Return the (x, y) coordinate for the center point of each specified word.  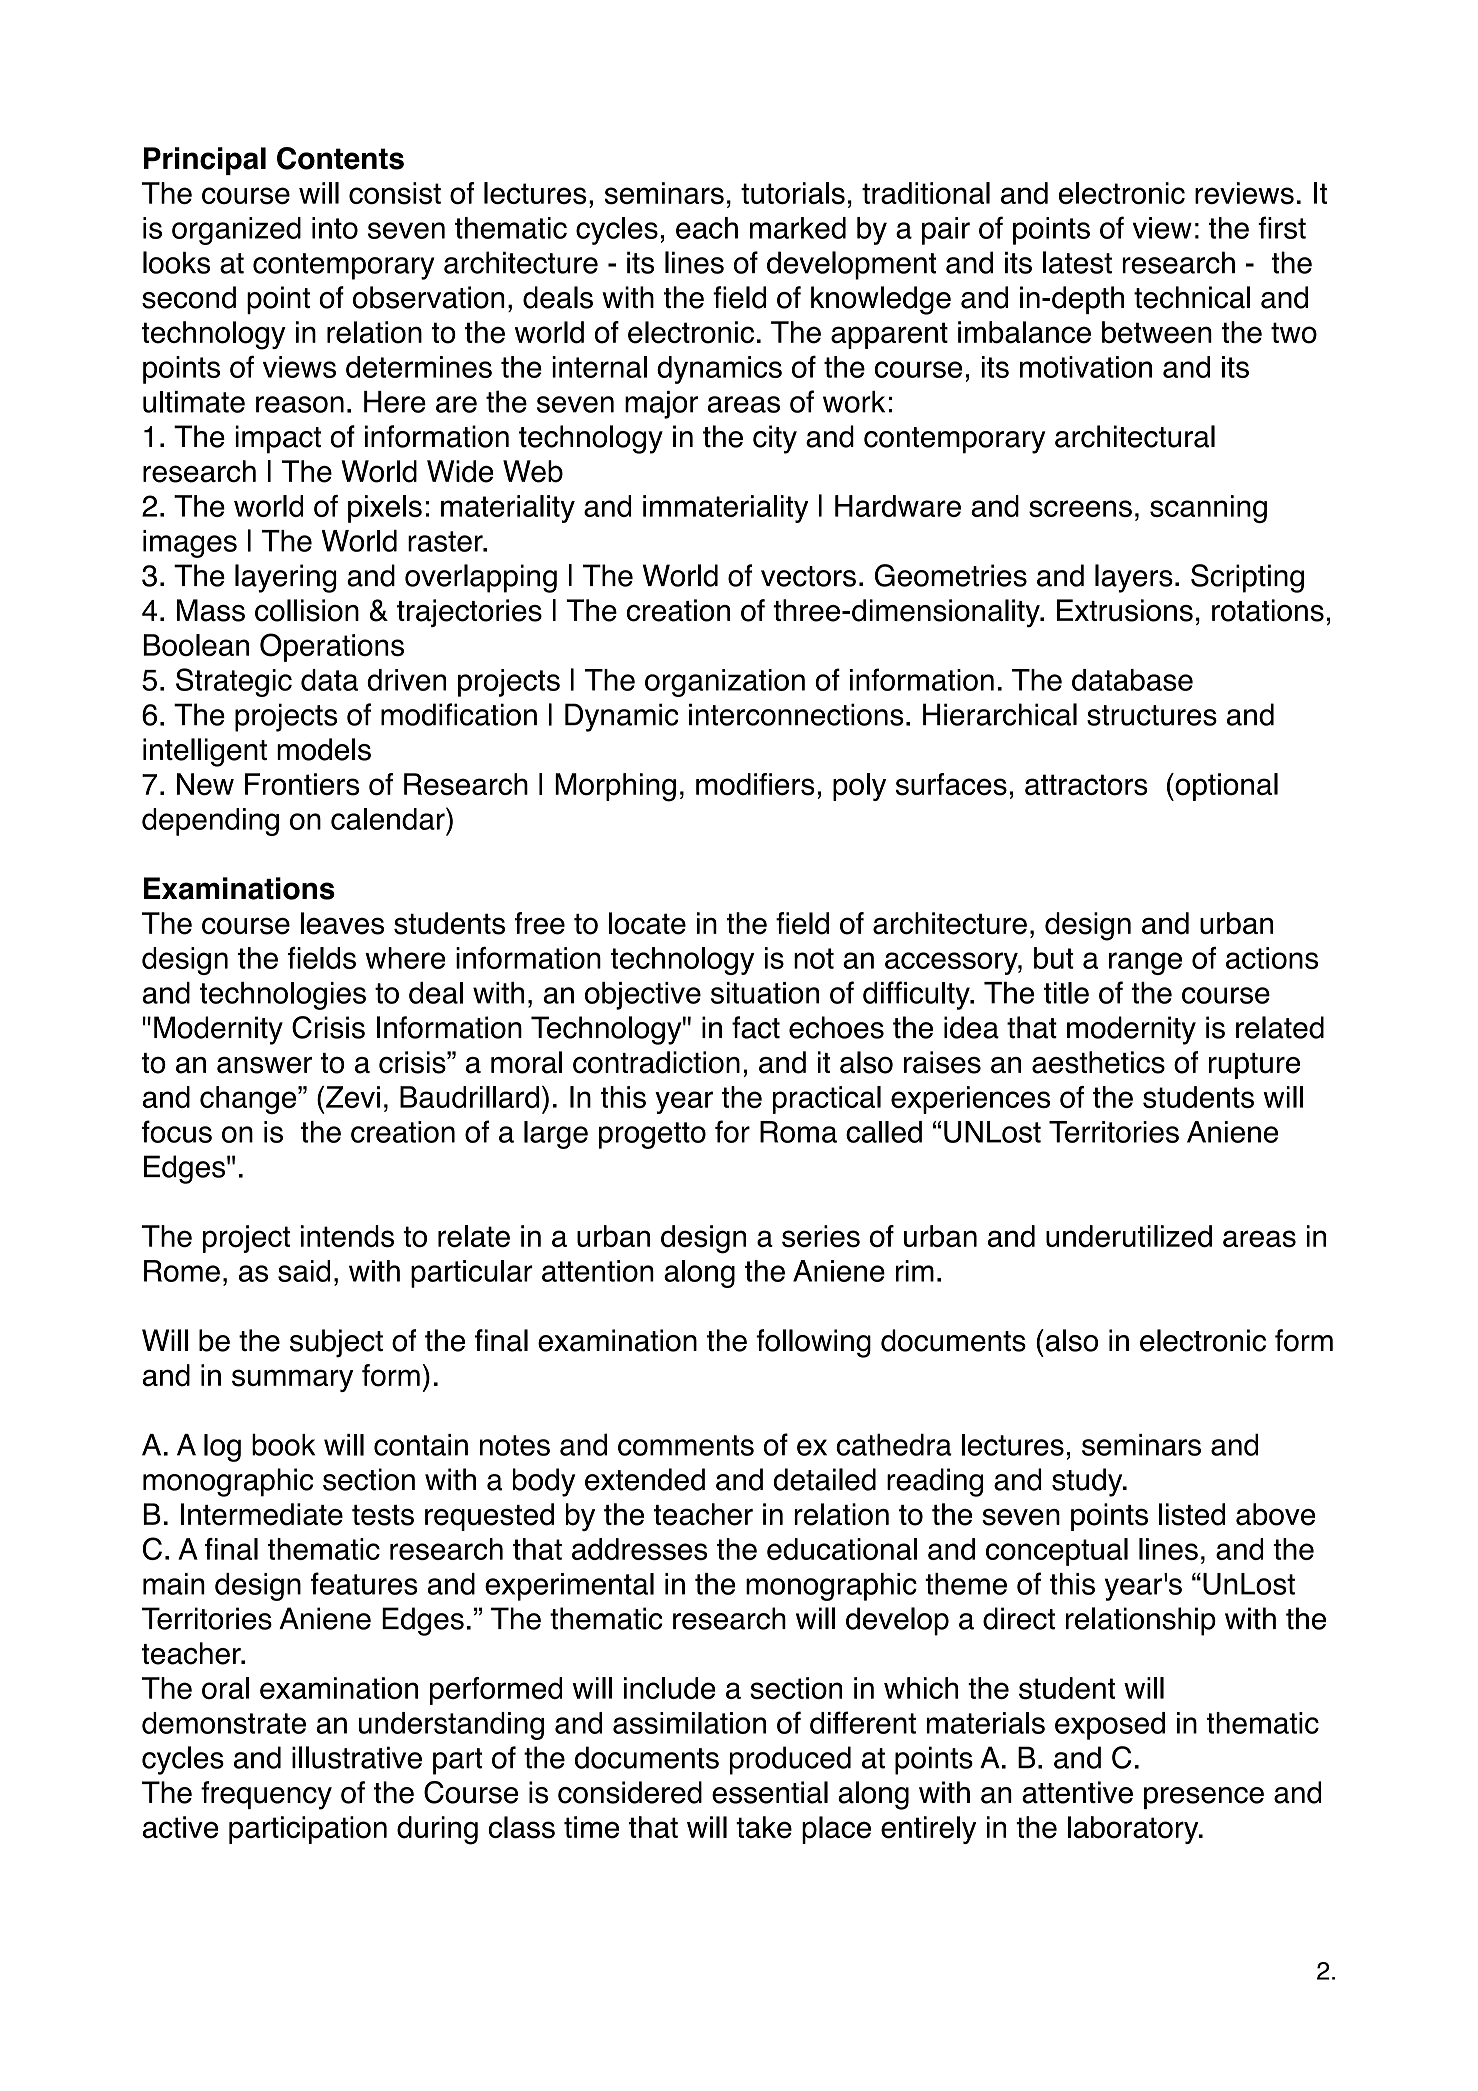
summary (292, 1380)
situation (765, 993)
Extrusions (1125, 610)
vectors (808, 576)
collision (307, 610)
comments (686, 1445)
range (1145, 963)
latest (1077, 262)
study (1088, 1482)
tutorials (793, 193)
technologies (283, 996)
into (335, 228)
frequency (266, 1795)
